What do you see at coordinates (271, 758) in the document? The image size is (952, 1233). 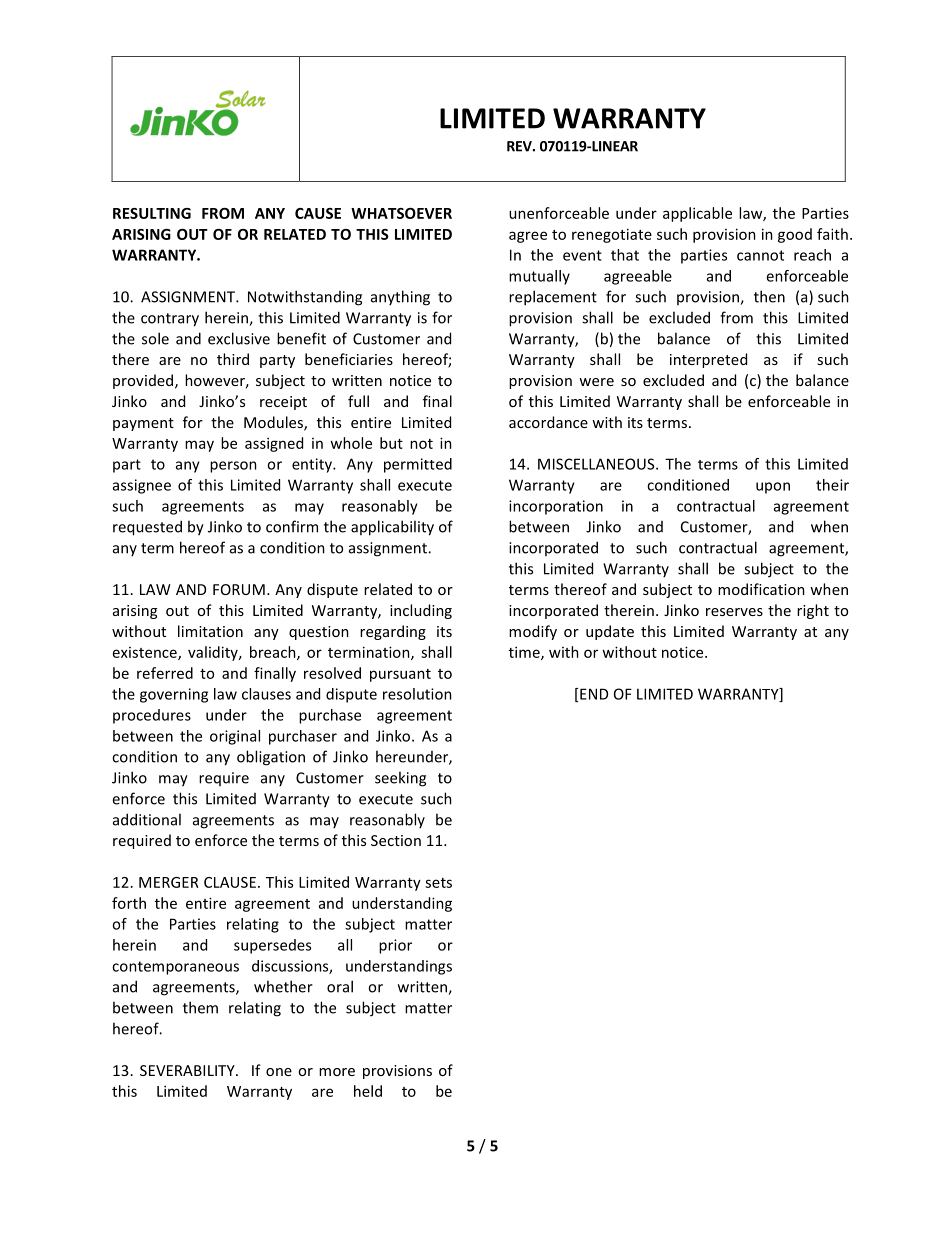 I see `obligation` at bounding box center [271, 758].
